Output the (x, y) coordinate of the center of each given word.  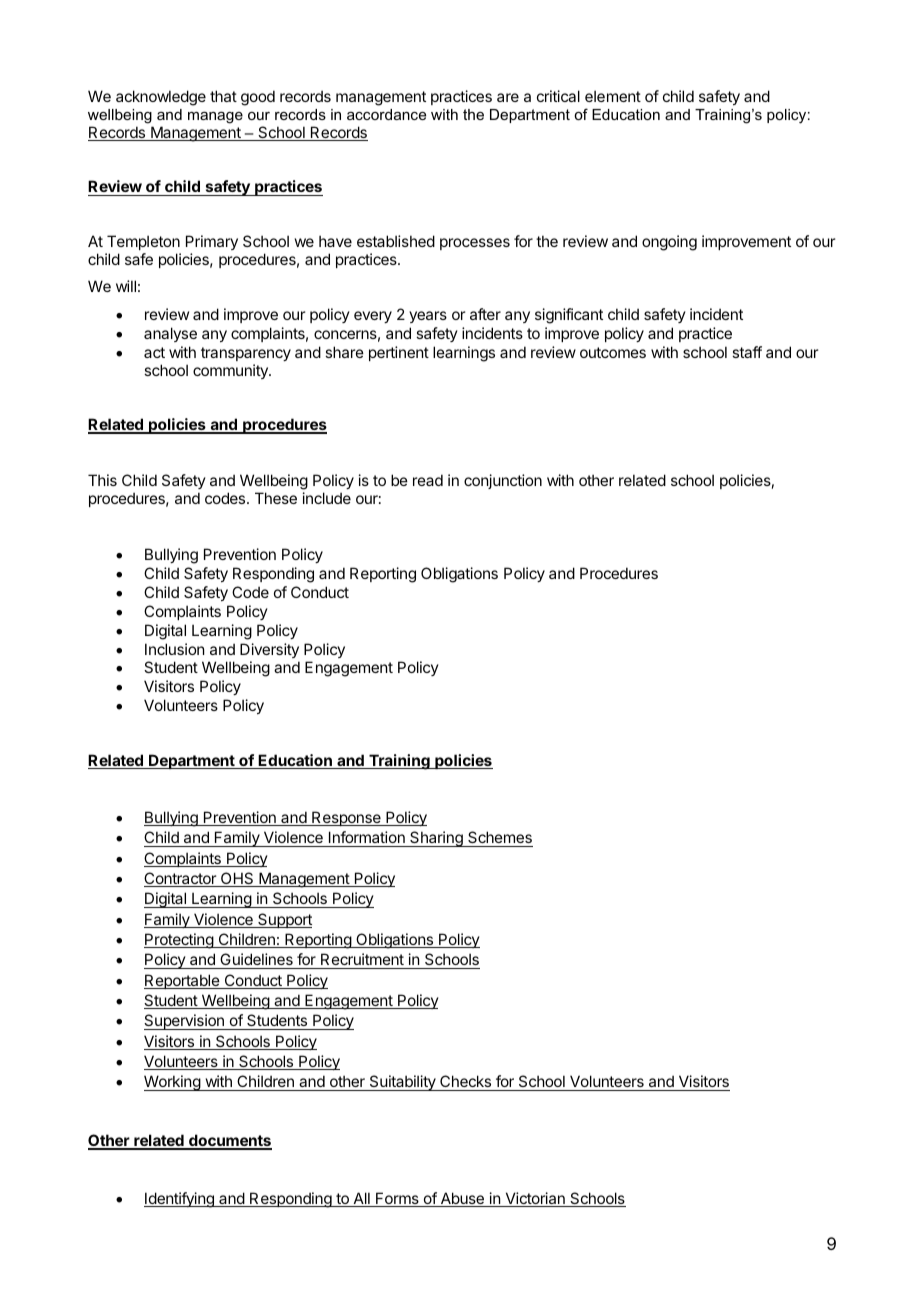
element (613, 96)
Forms (397, 1199)
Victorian (535, 1199)
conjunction (503, 481)
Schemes (499, 839)
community (231, 371)
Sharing (436, 839)
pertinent (399, 353)
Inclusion (174, 649)
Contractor (181, 879)
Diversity (269, 650)
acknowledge (161, 98)
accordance (386, 114)
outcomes (613, 352)
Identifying (180, 1200)
